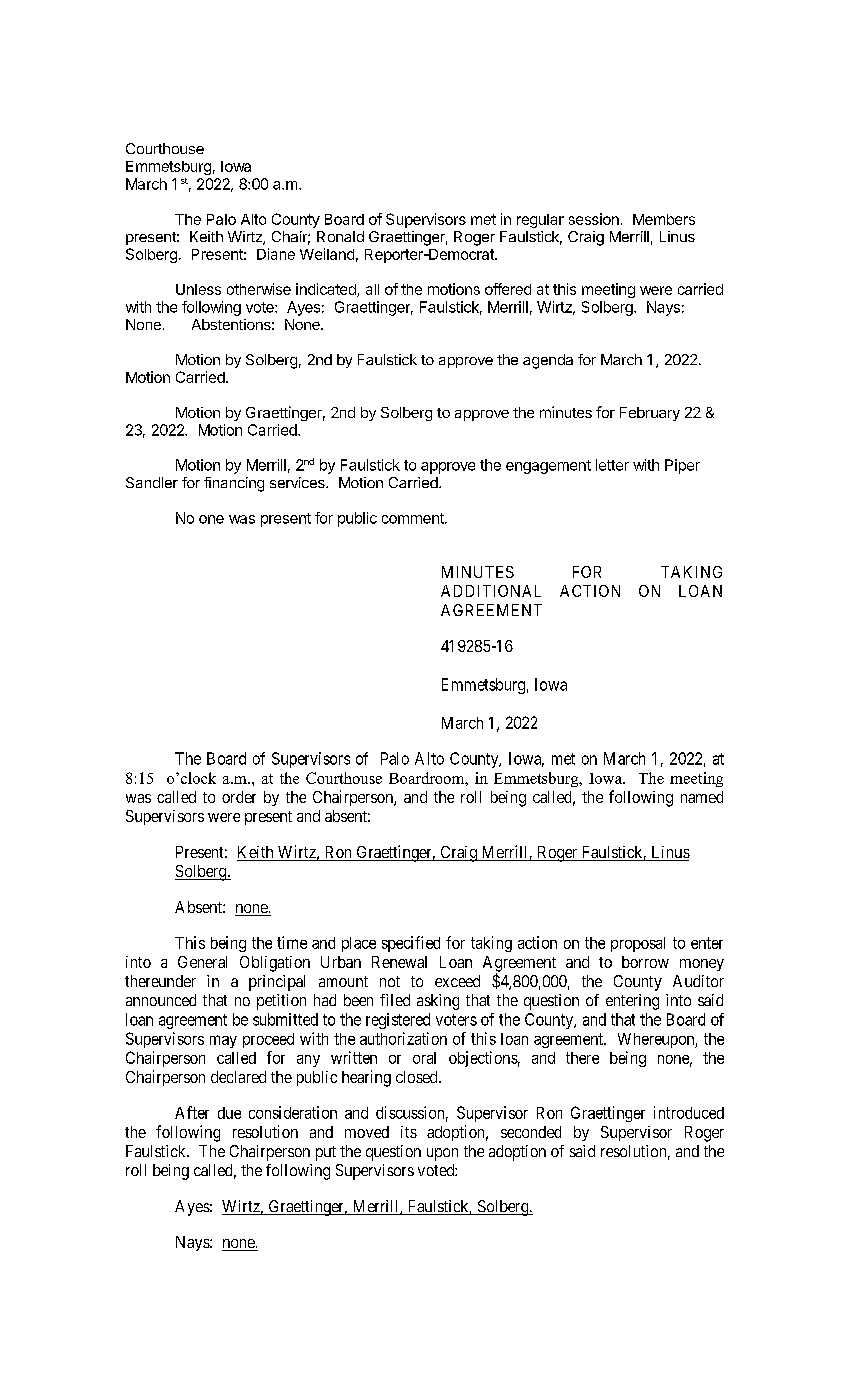 Image resolution: width=849 pixels, height=1400 pixels. I want to click on due, so click(229, 1113).
